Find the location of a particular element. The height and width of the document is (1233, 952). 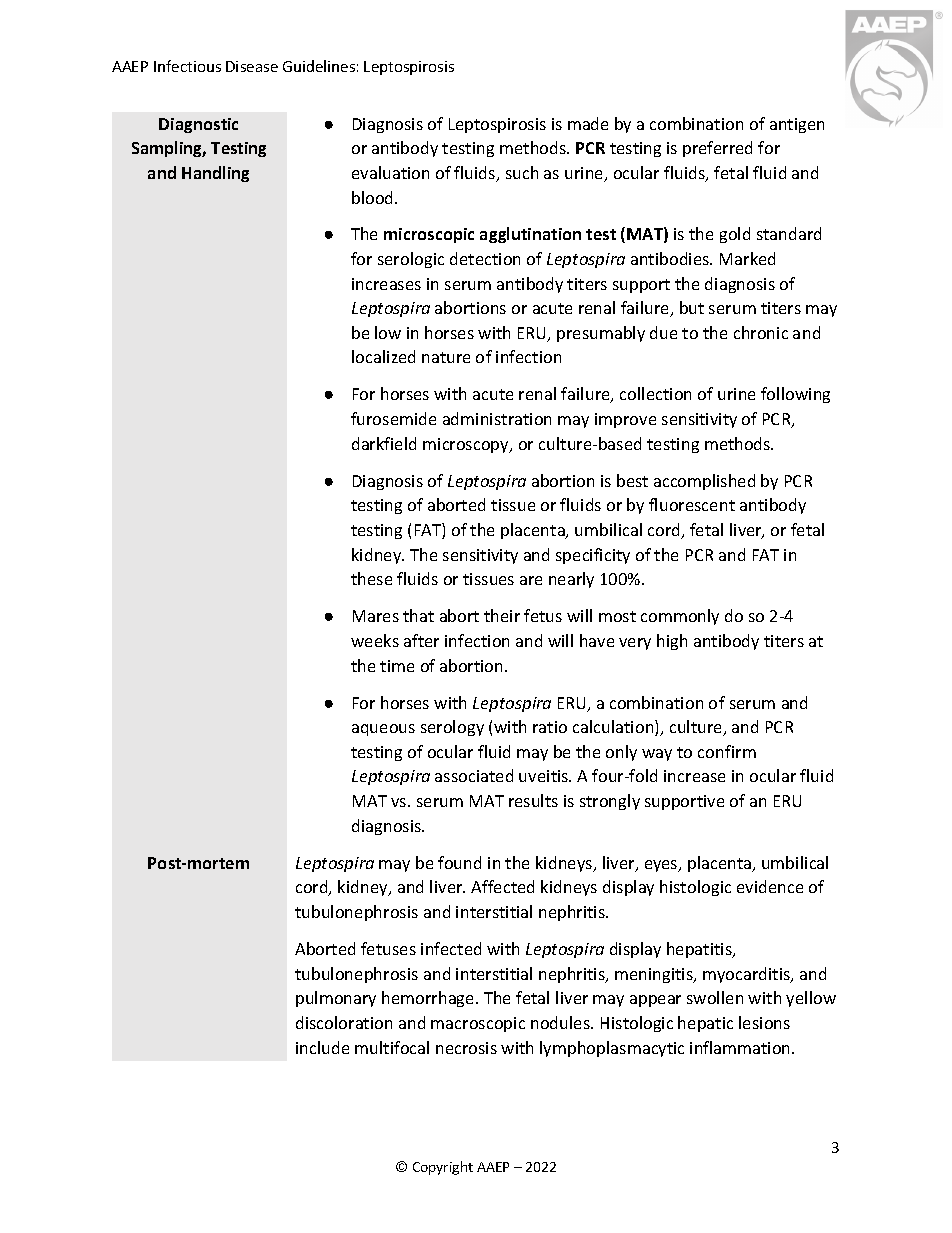

accomplished is located at coordinates (704, 482).
